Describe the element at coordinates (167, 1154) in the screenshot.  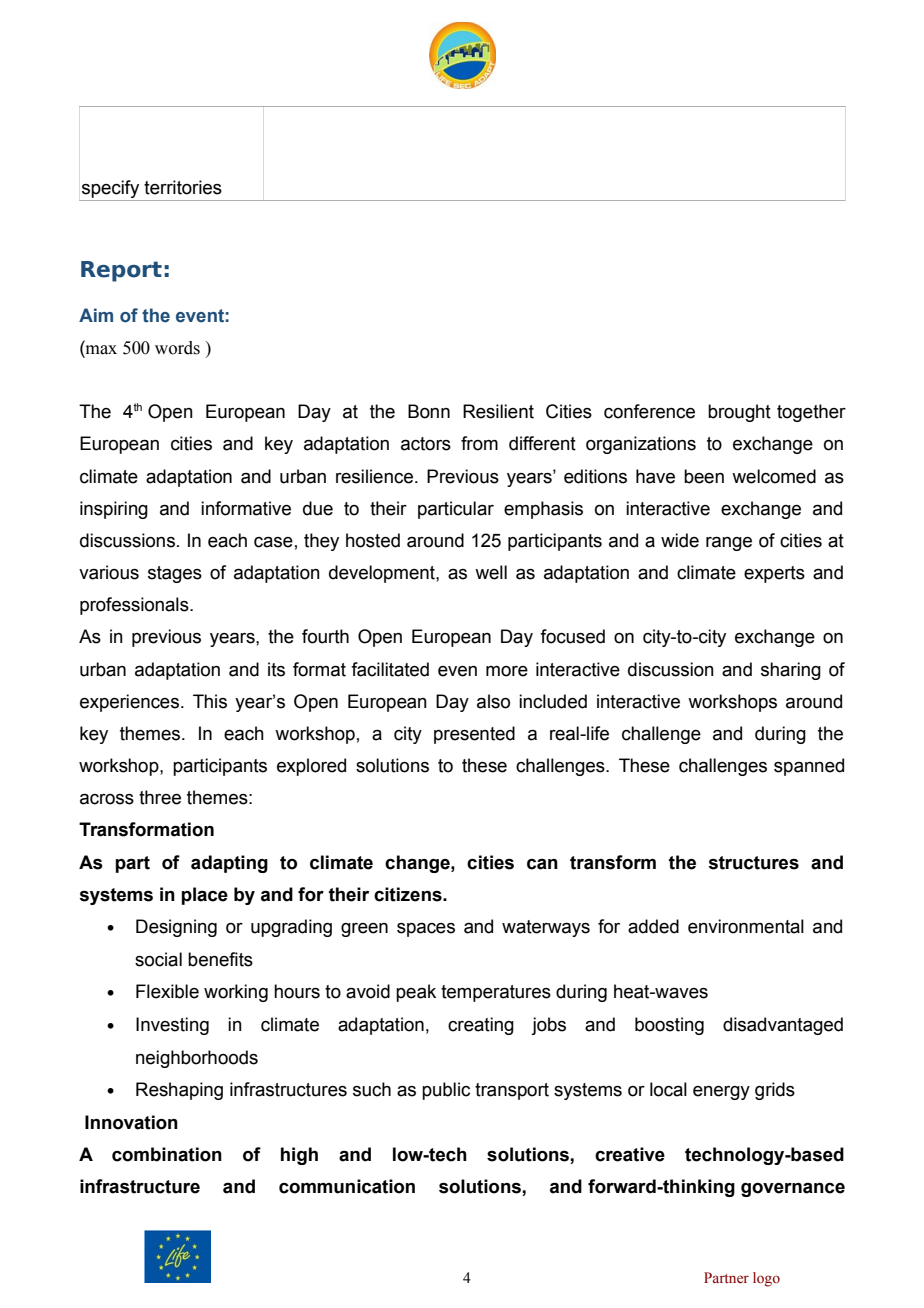
I see `combination` at that location.
